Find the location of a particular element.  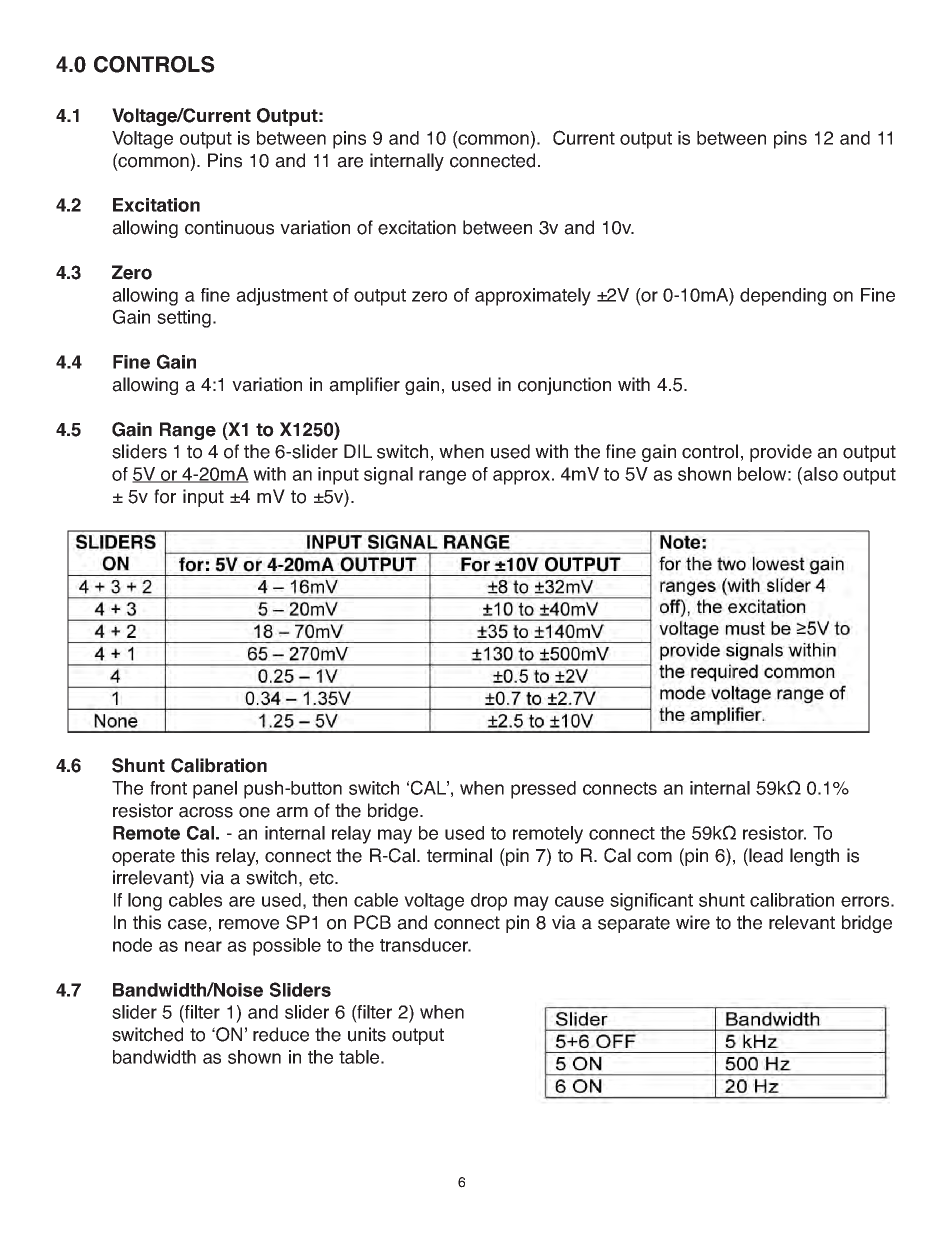

wire is located at coordinates (693, 922).
